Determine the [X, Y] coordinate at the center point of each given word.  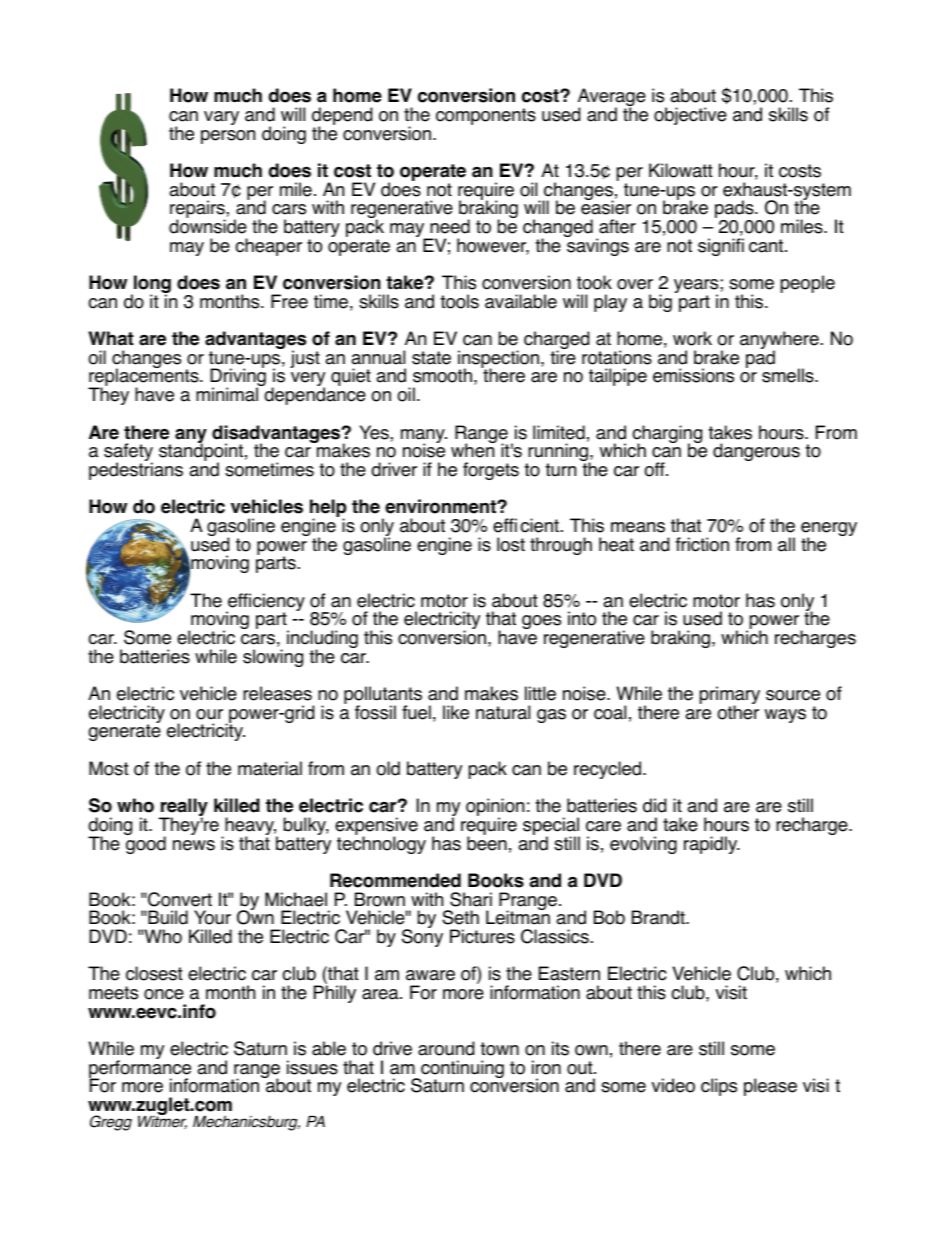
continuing [461, 1070]
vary [221, 118]
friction [702, 544]
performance [140, 1069]
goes [541, 622]
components [486, 116]
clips [719, 1087]
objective [690, 116]
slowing [273, 658]
